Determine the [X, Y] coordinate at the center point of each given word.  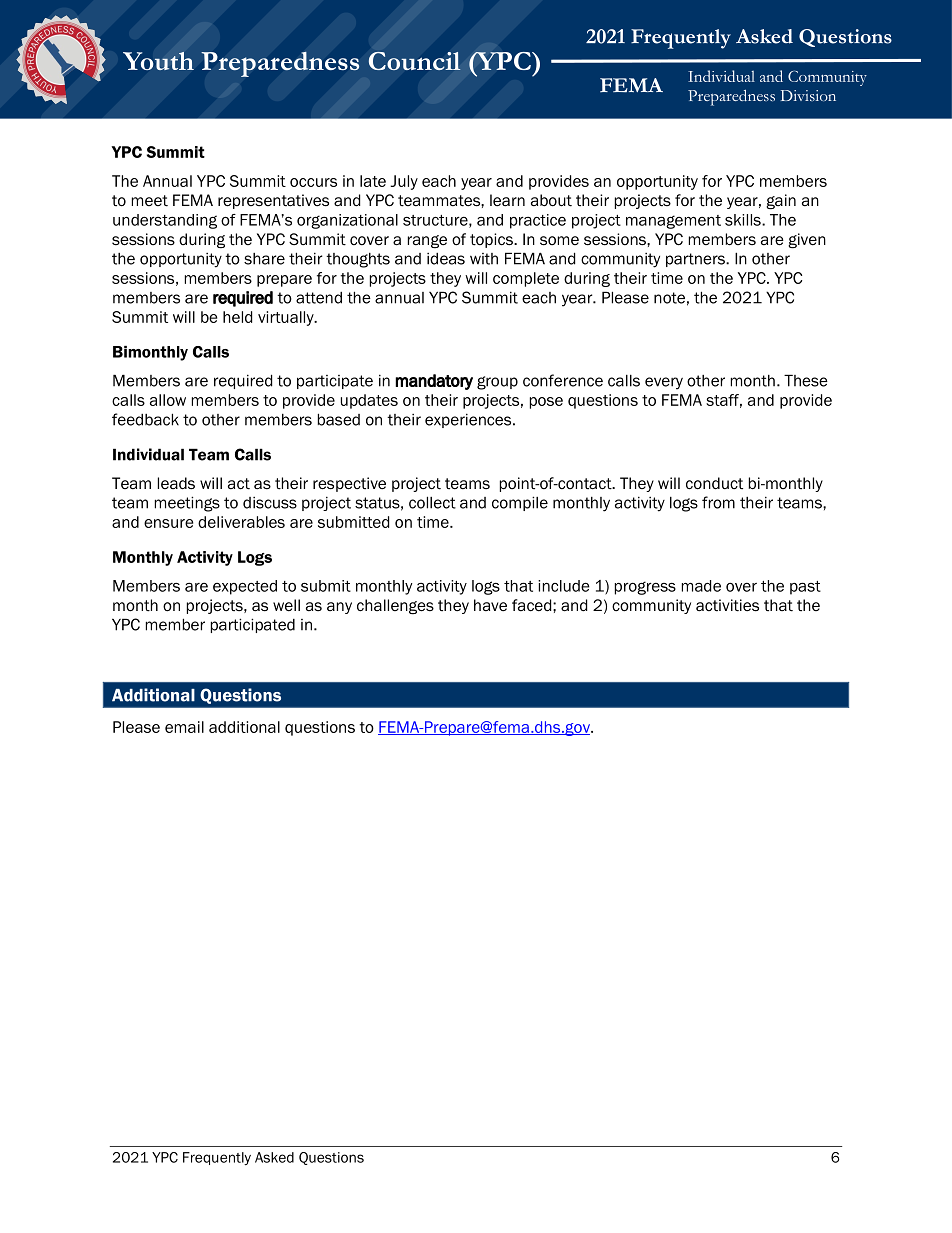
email [184, 727]
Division [808, 95]
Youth [158, 61]
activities [727, 605]
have [490, 605]
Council [415, 61]
